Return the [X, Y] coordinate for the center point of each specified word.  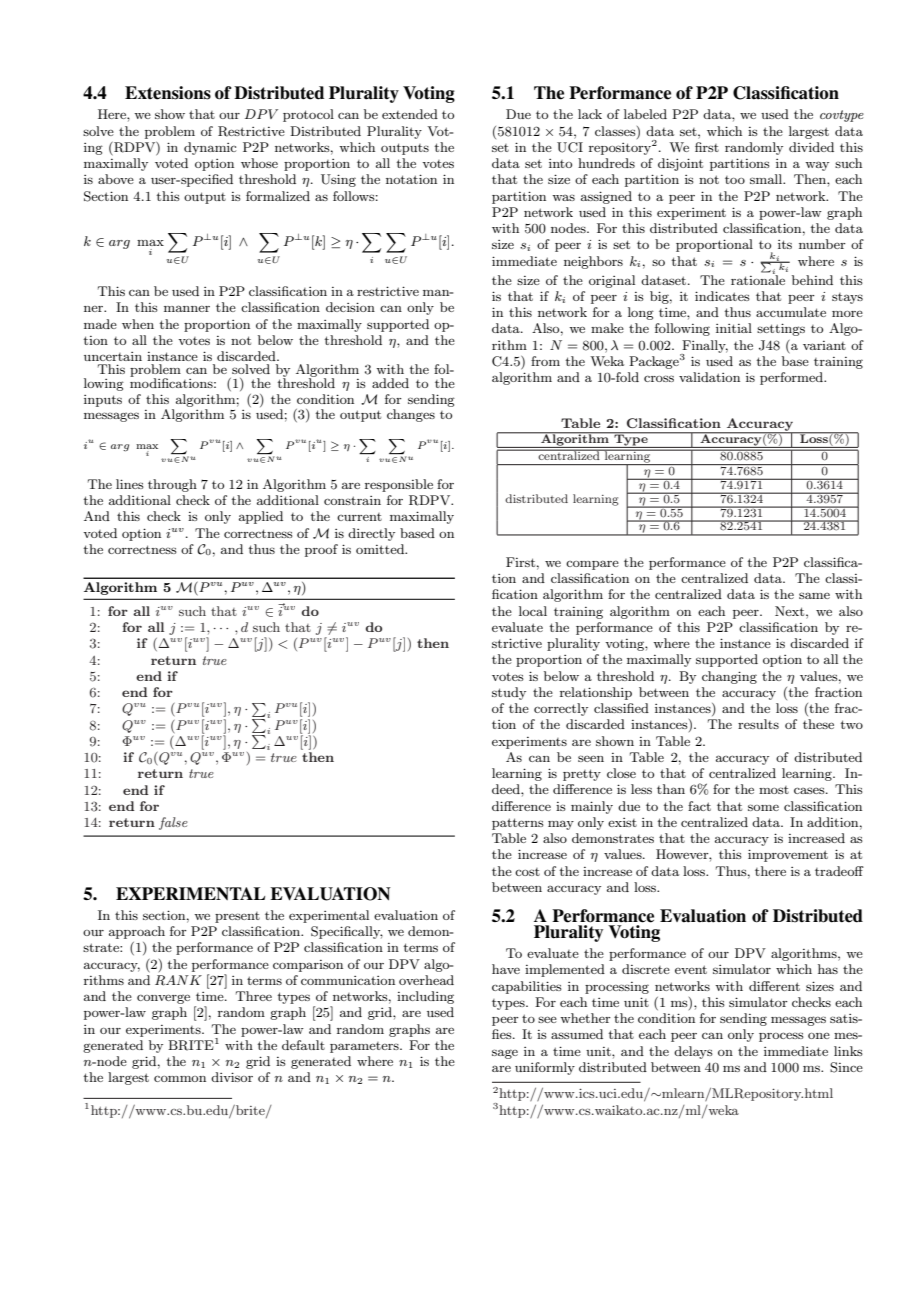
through [172, 485]
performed [793, 378]
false [173, 823]
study [509, 693]
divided [811, 147]
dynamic [210, 148]
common [180, 1078]
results [758, 724]
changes [411, 415]
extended [410, 114]
